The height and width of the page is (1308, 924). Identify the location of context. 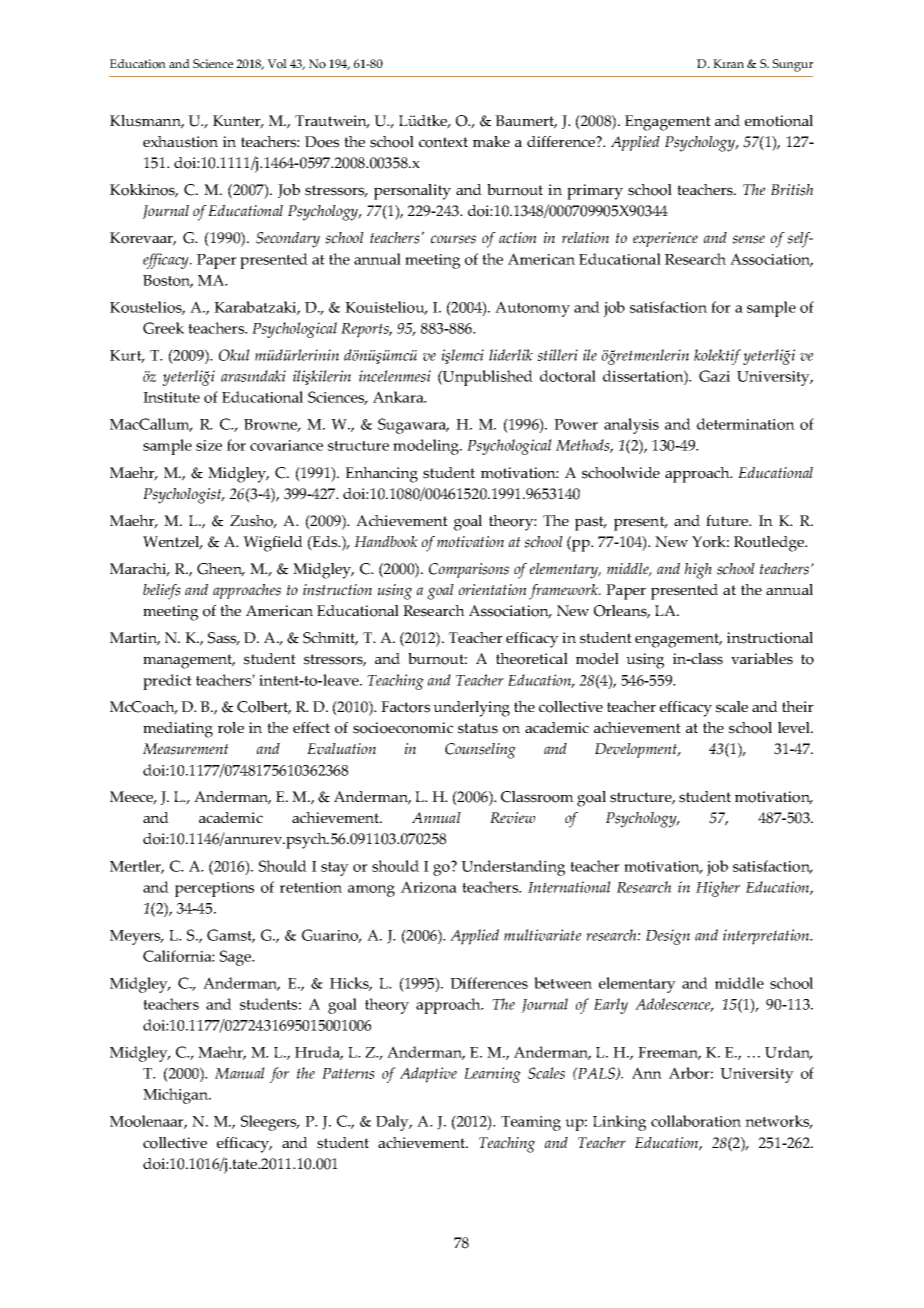
(443, 142).
